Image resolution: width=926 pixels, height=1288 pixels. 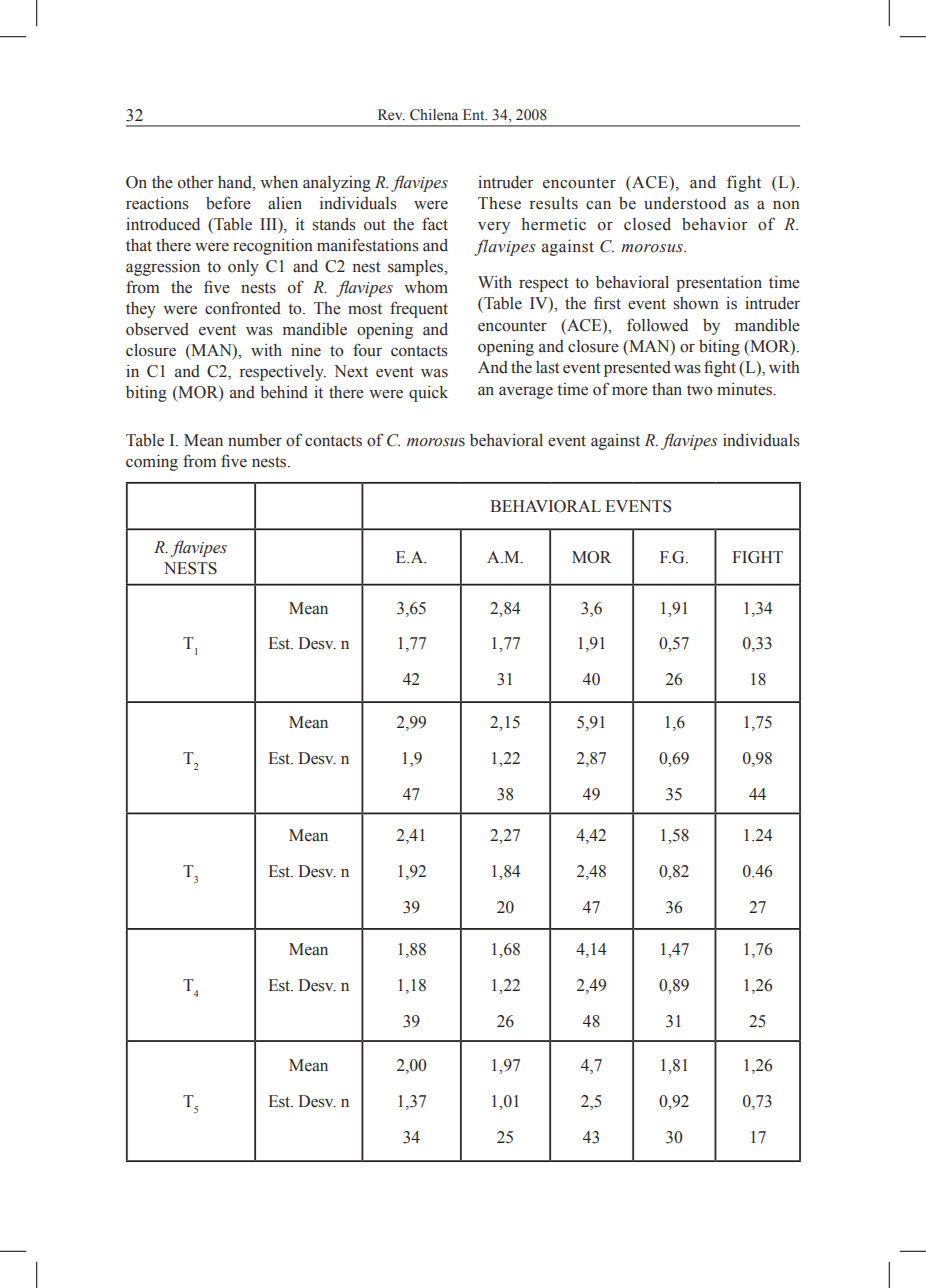 What do you see at coordinates (428, 394) in the image?
I see `quick` at bounding box center [428, 394].
